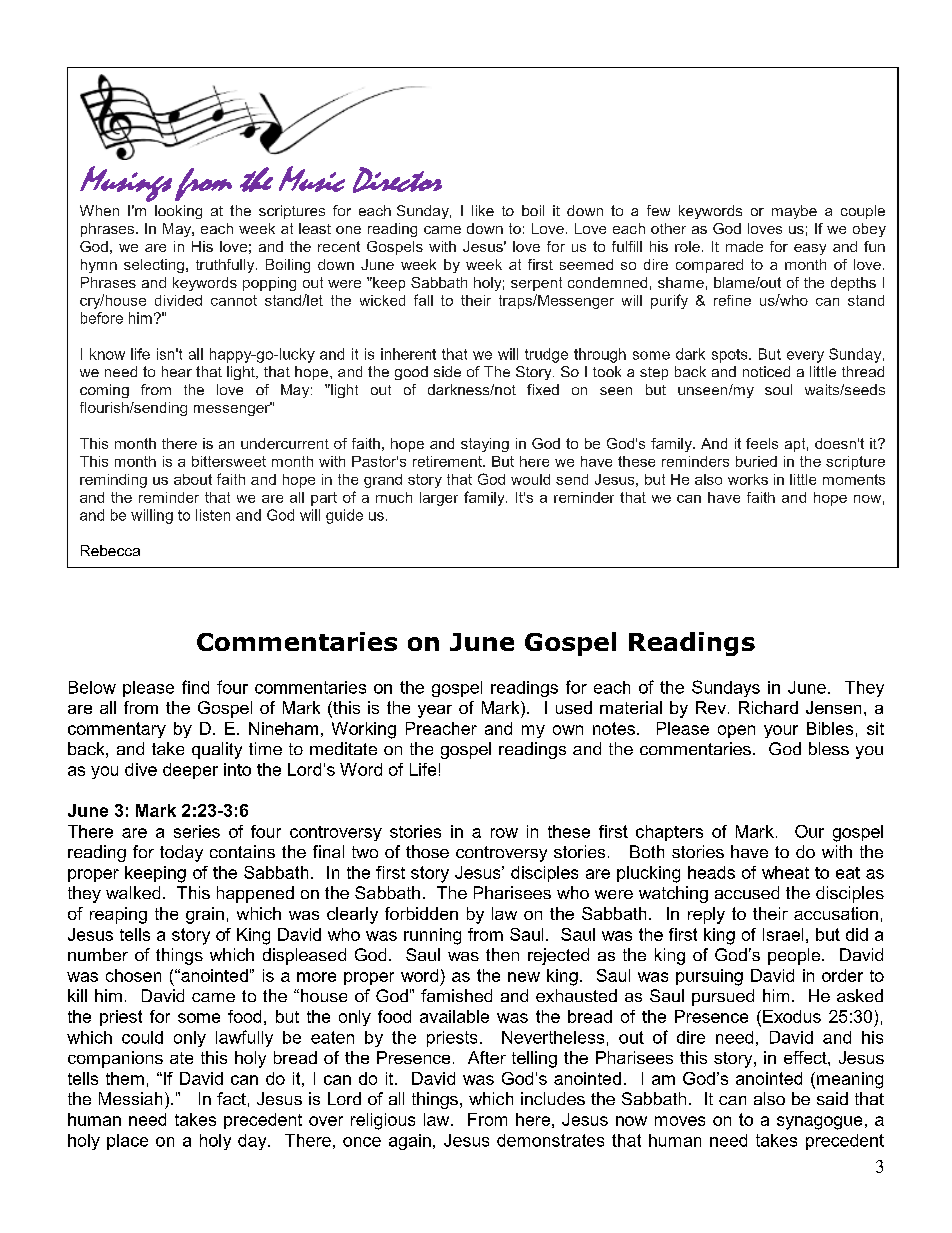  Describe the element at coordinates (197, 831) in the document. I see `series` at that location.
